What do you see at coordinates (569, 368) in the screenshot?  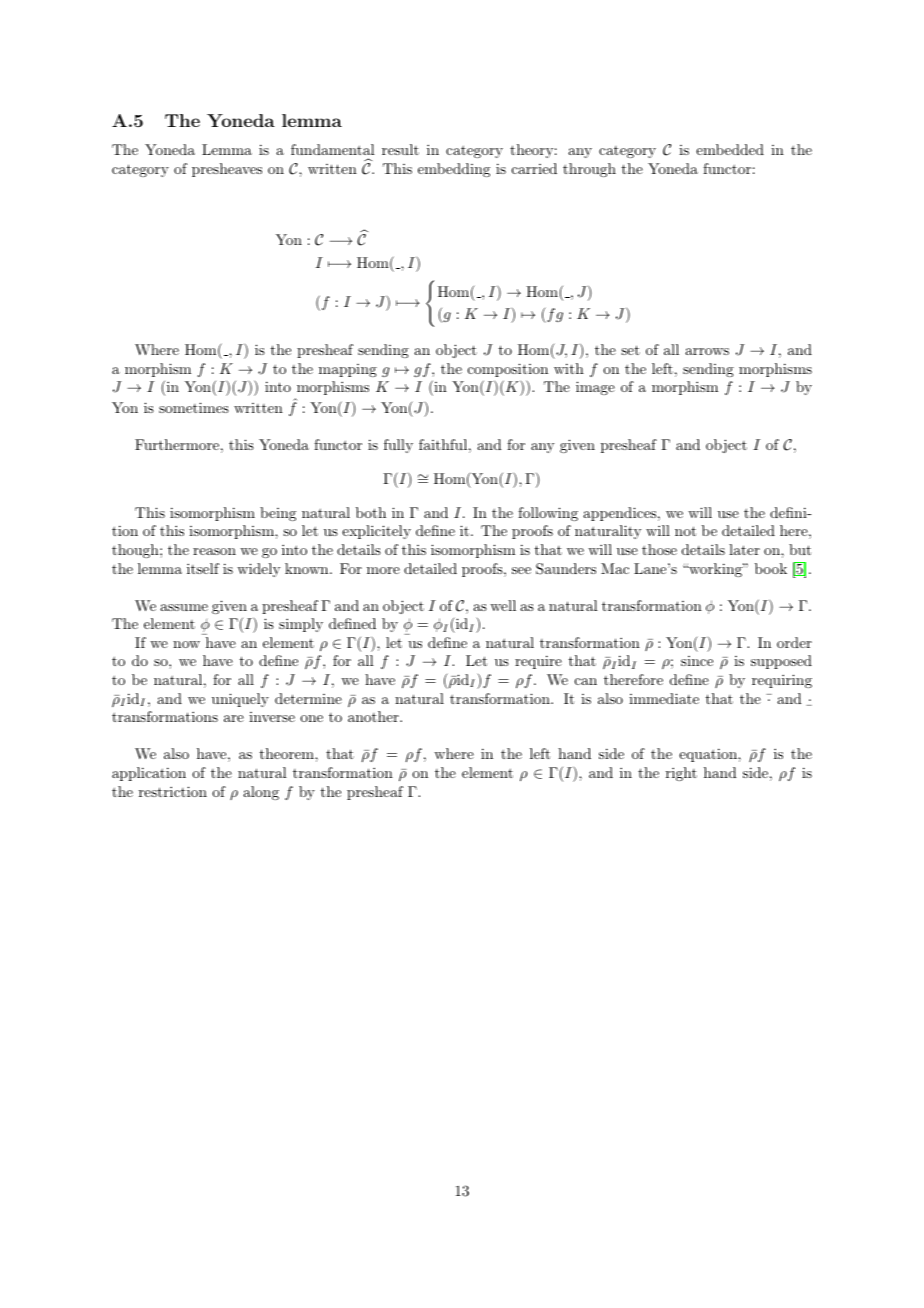 I see `with` at bounding box center [569, 368].
